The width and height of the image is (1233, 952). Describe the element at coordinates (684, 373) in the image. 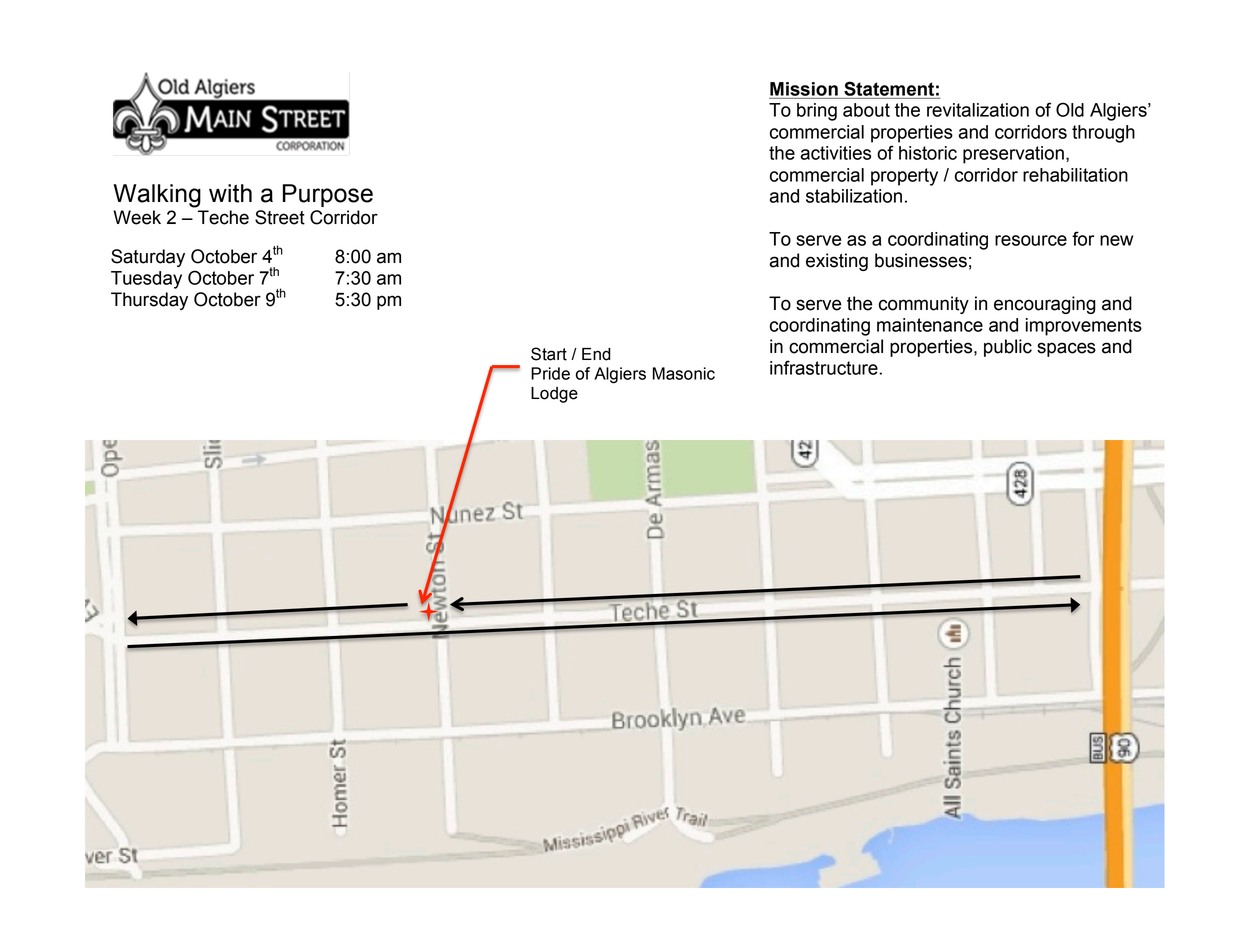

I see `Masonic` at that location.
